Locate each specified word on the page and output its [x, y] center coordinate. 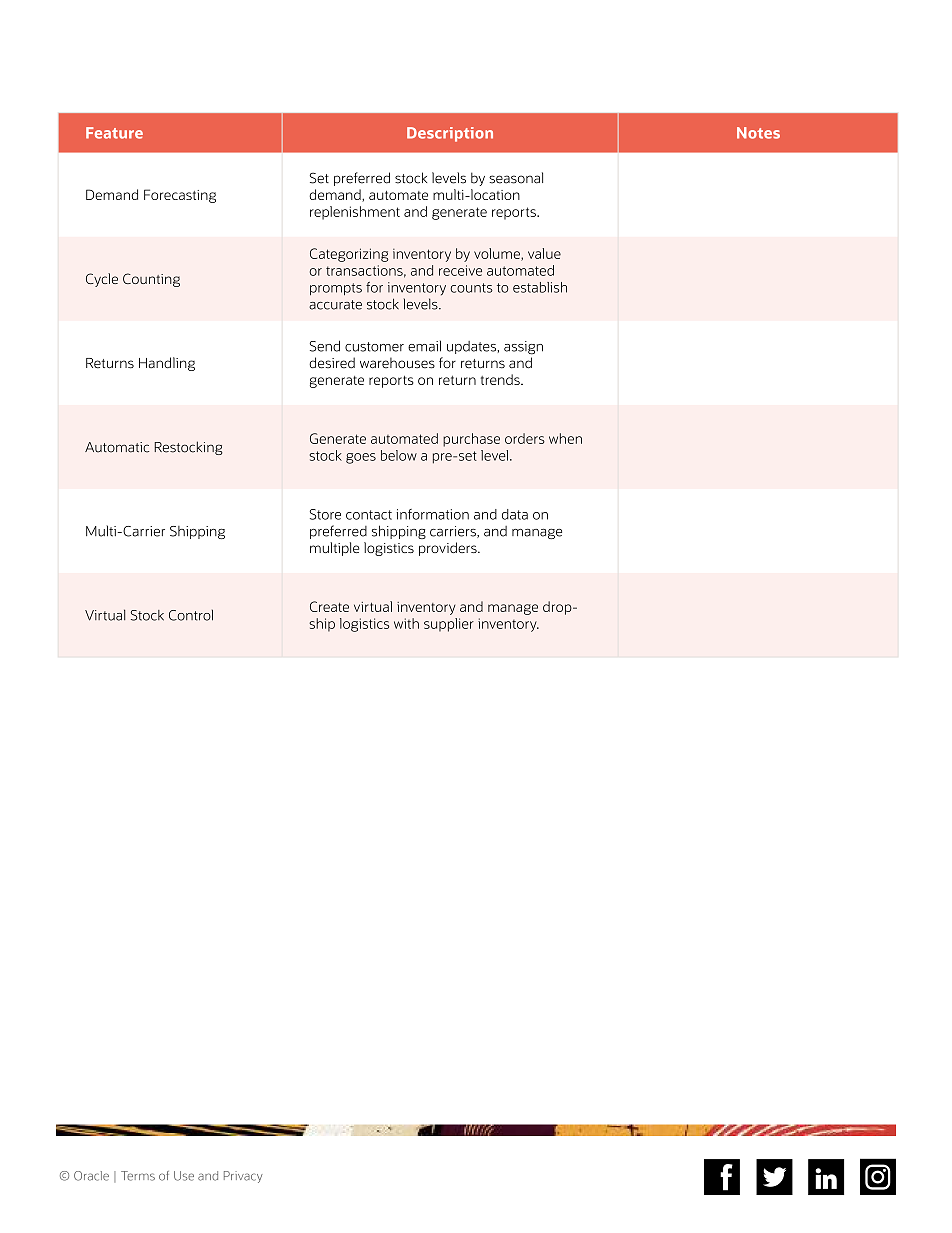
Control [191, 615]
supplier [449, 625]
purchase [471, 440]
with [406, 623]
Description [450, 134]
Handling [167, 364]
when [565, 438]
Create [329, 606]
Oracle [91, 1176]
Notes [758, 133]
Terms [138, 1176]
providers [449, 549]
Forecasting [180, 196]
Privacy [243, 1177]
